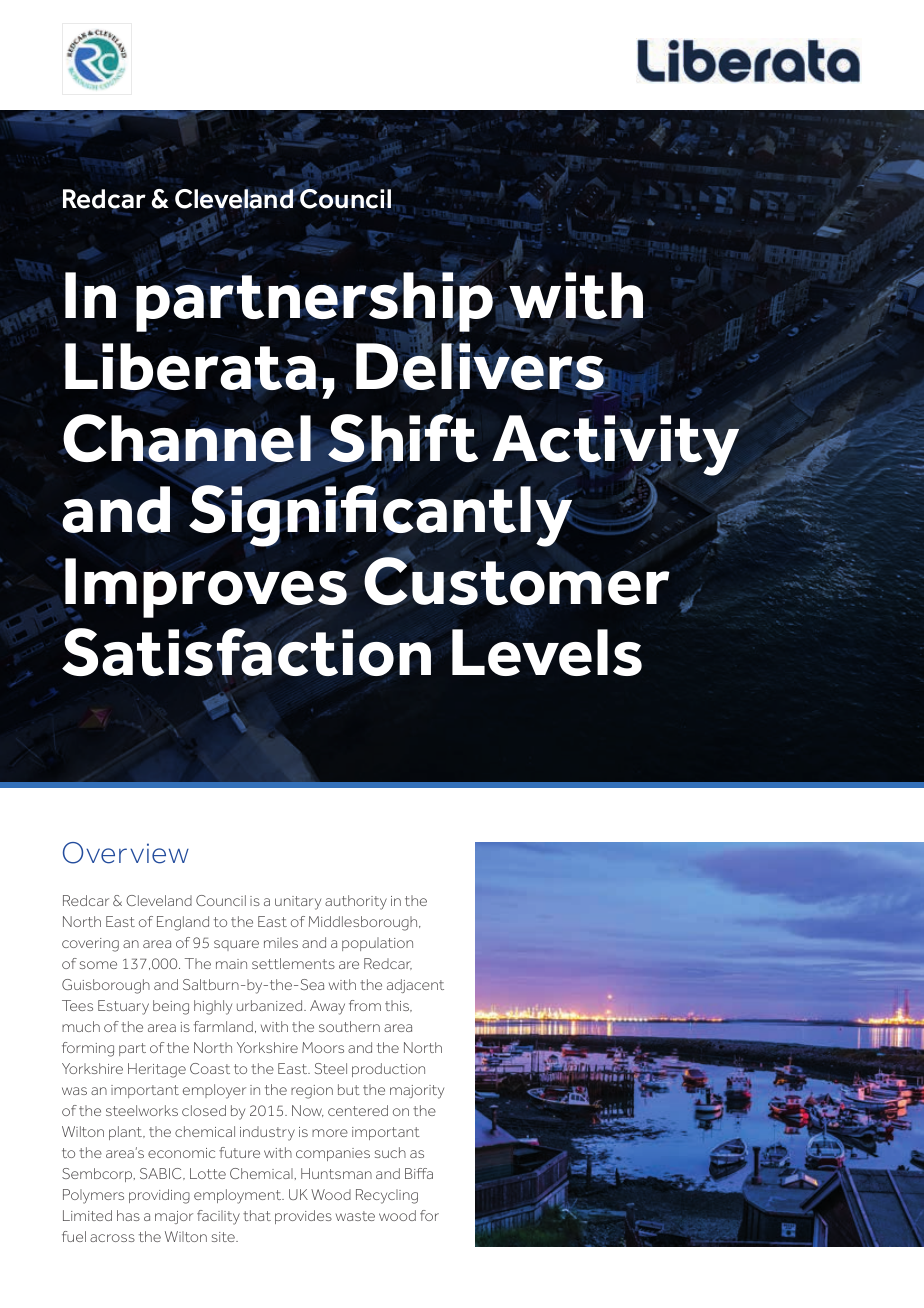  Describe the element at coordinates (380, 517) in the document. I see `Significantly` at that location.
